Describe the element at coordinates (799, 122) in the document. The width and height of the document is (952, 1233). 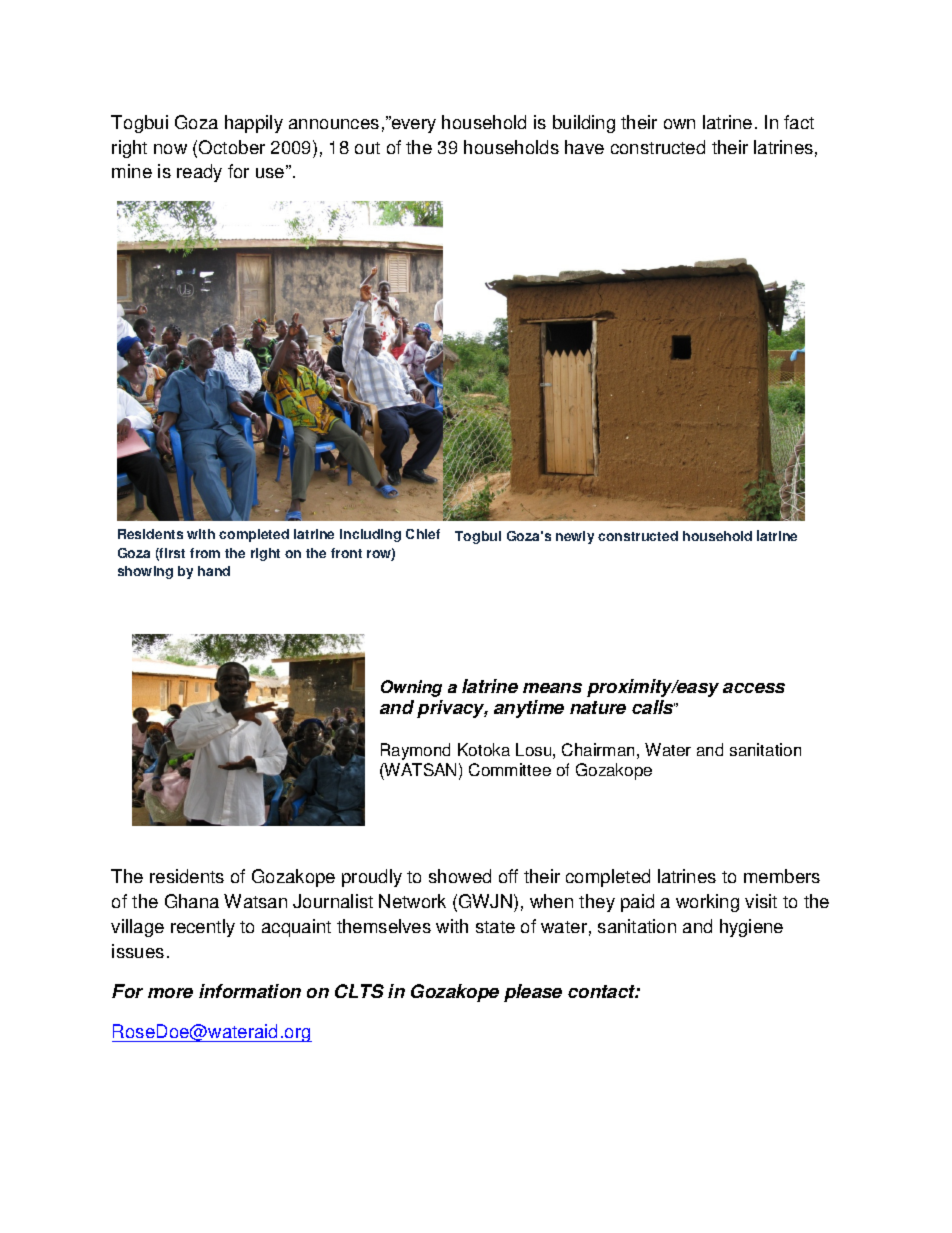
I see `fact` at that location.
